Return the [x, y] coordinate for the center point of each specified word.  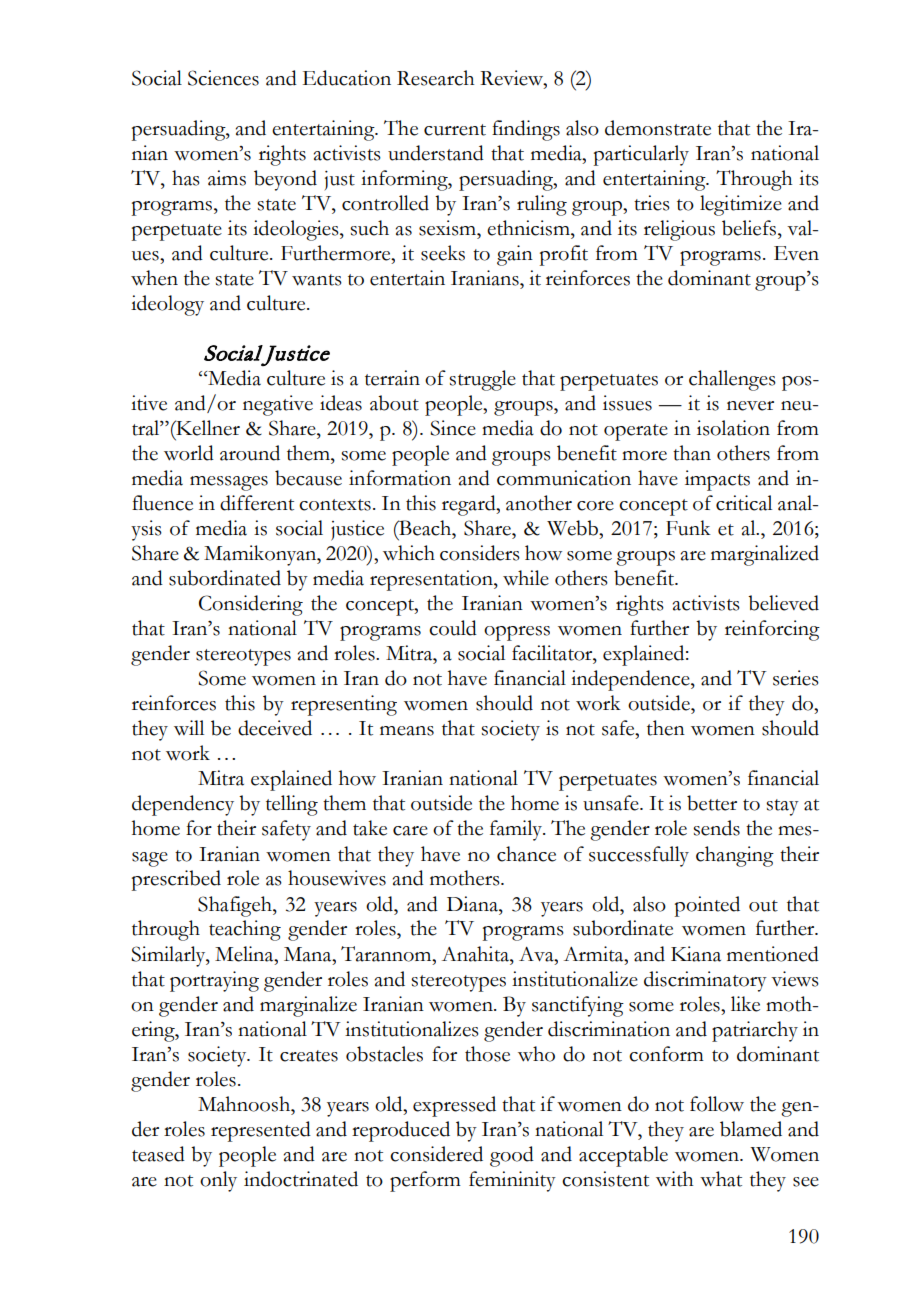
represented [261, 1131]
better [712, 803]
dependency [183, 805]
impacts [717, 480]
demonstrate [658, 128]
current [455, 130]
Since [453, 428]
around [250, 453]
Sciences [223, 78]
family [517, 830]
